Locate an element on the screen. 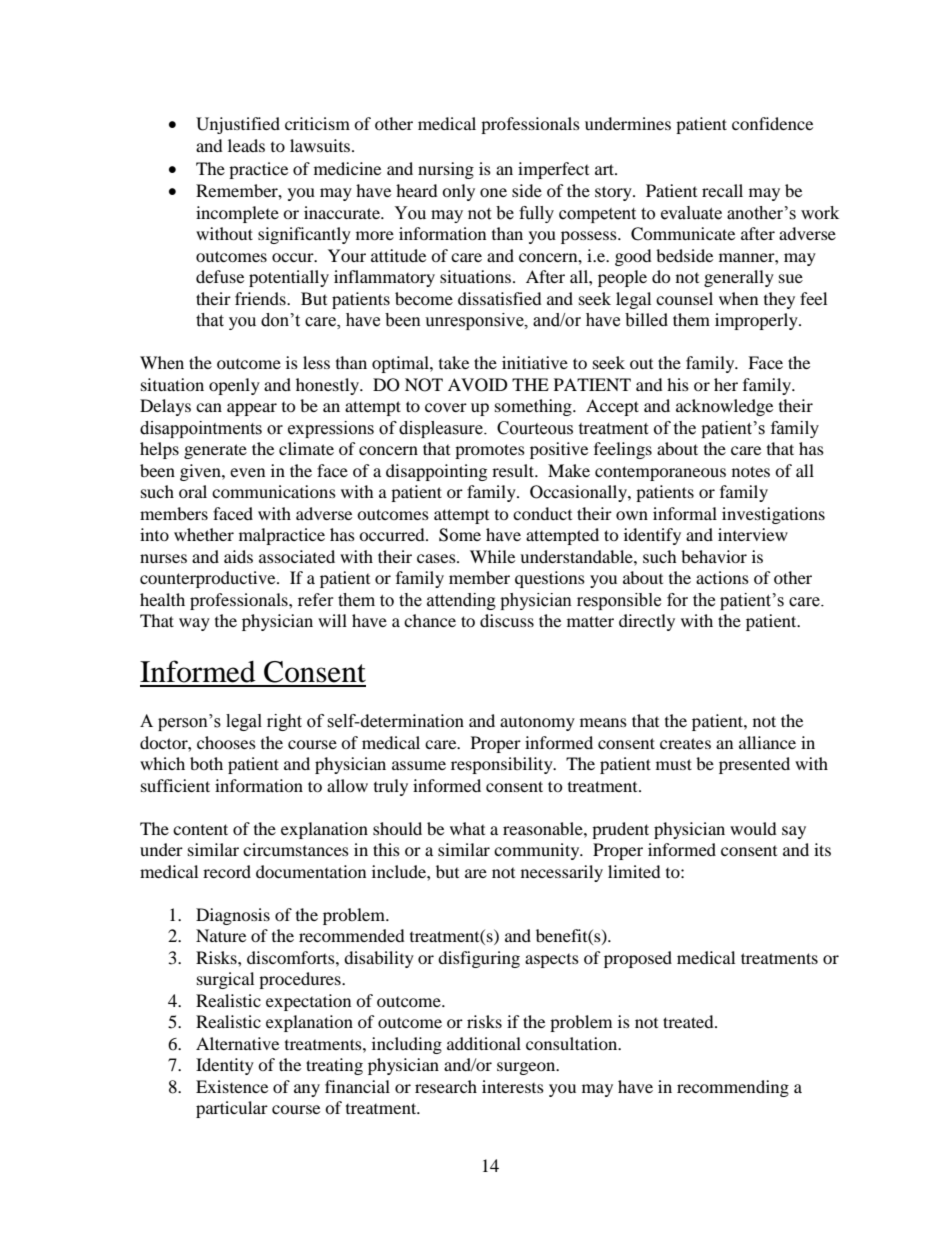  both is located at coordinates (206, 763).
